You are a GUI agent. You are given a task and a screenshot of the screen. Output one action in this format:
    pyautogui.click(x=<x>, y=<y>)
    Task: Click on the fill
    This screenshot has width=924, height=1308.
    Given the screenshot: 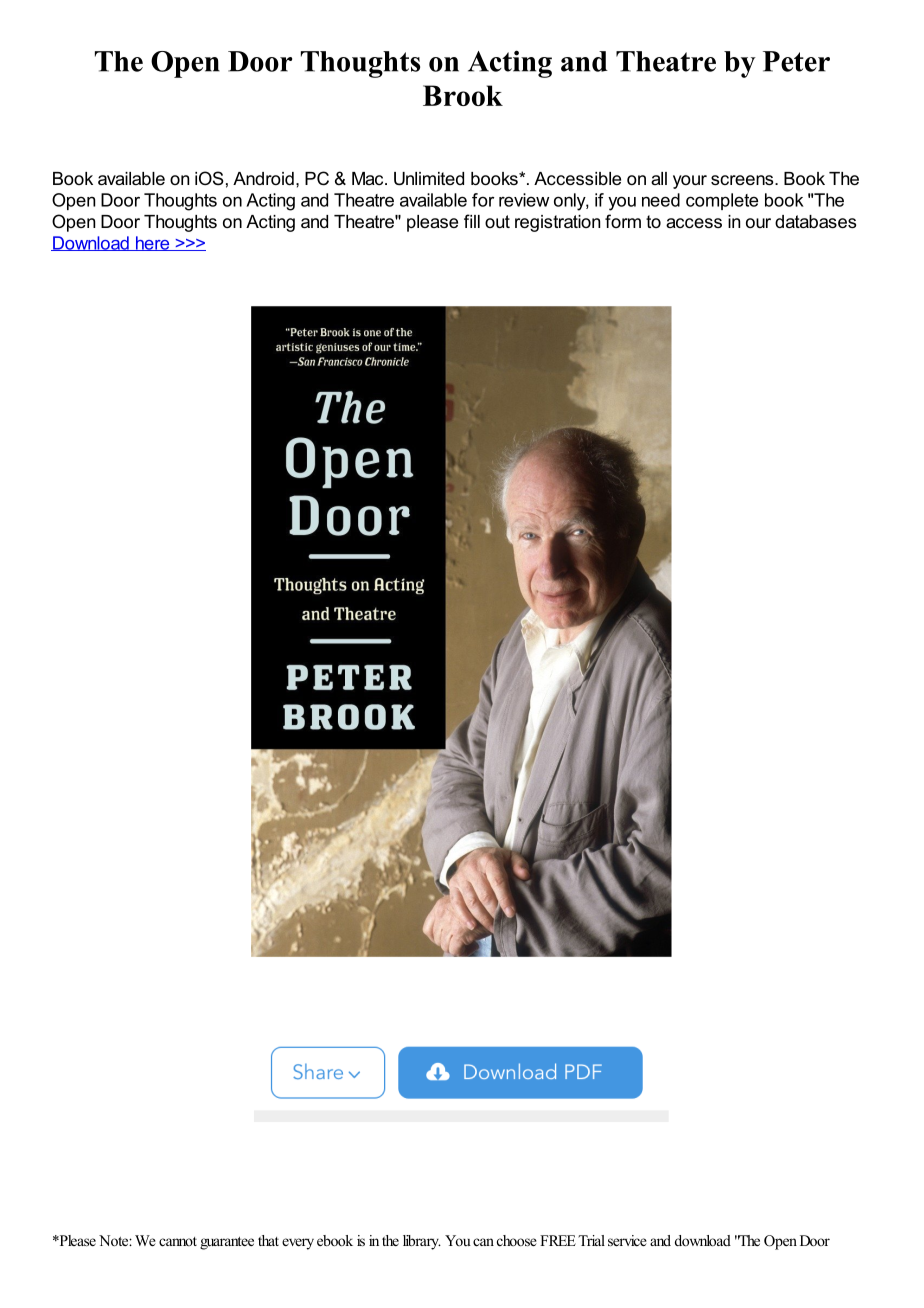 What is the action you would take?
    pyautogui.click(x=472, y=221)
